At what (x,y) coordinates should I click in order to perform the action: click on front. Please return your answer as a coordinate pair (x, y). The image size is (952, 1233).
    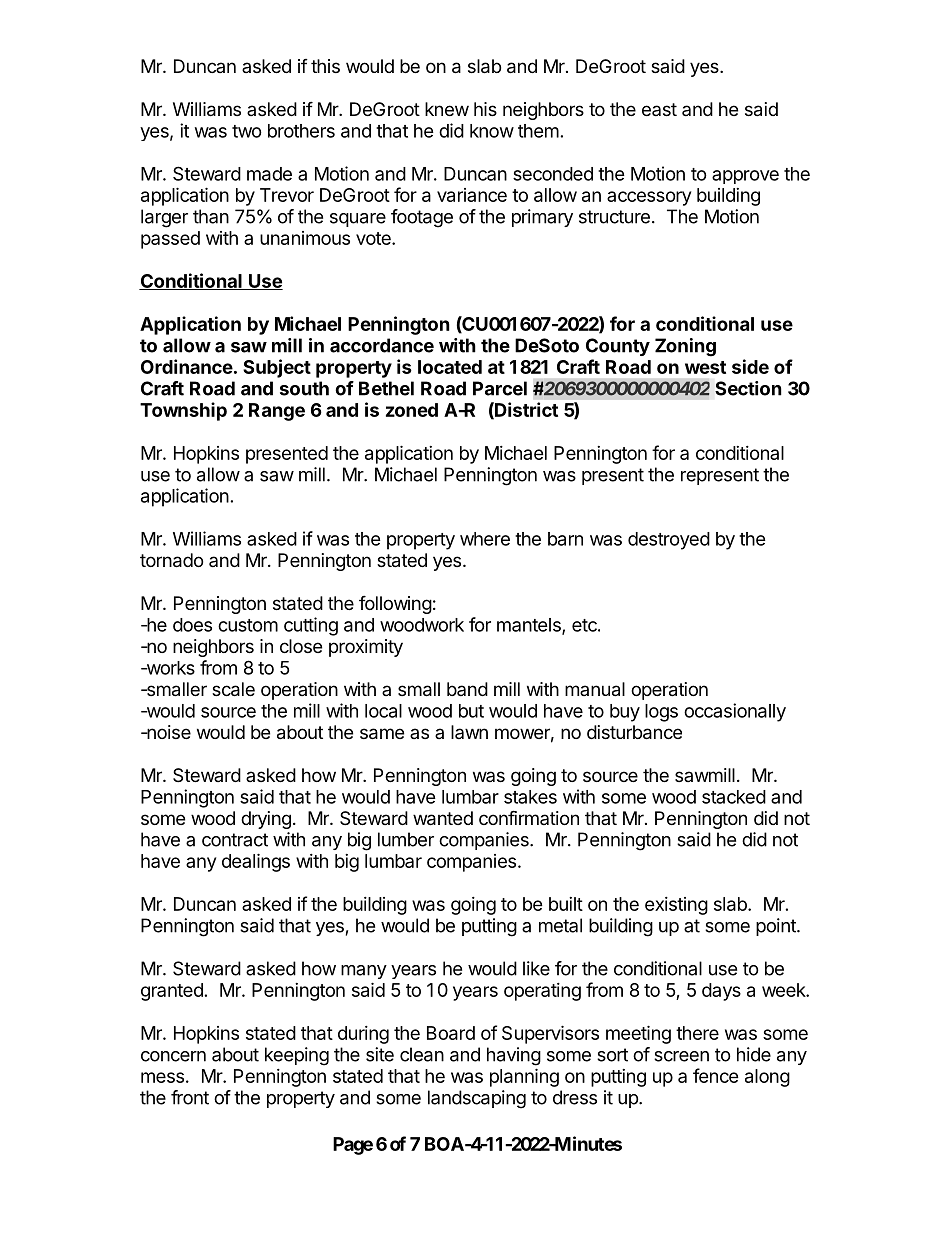
    Looking at the image, I should click on (190, 1097).
